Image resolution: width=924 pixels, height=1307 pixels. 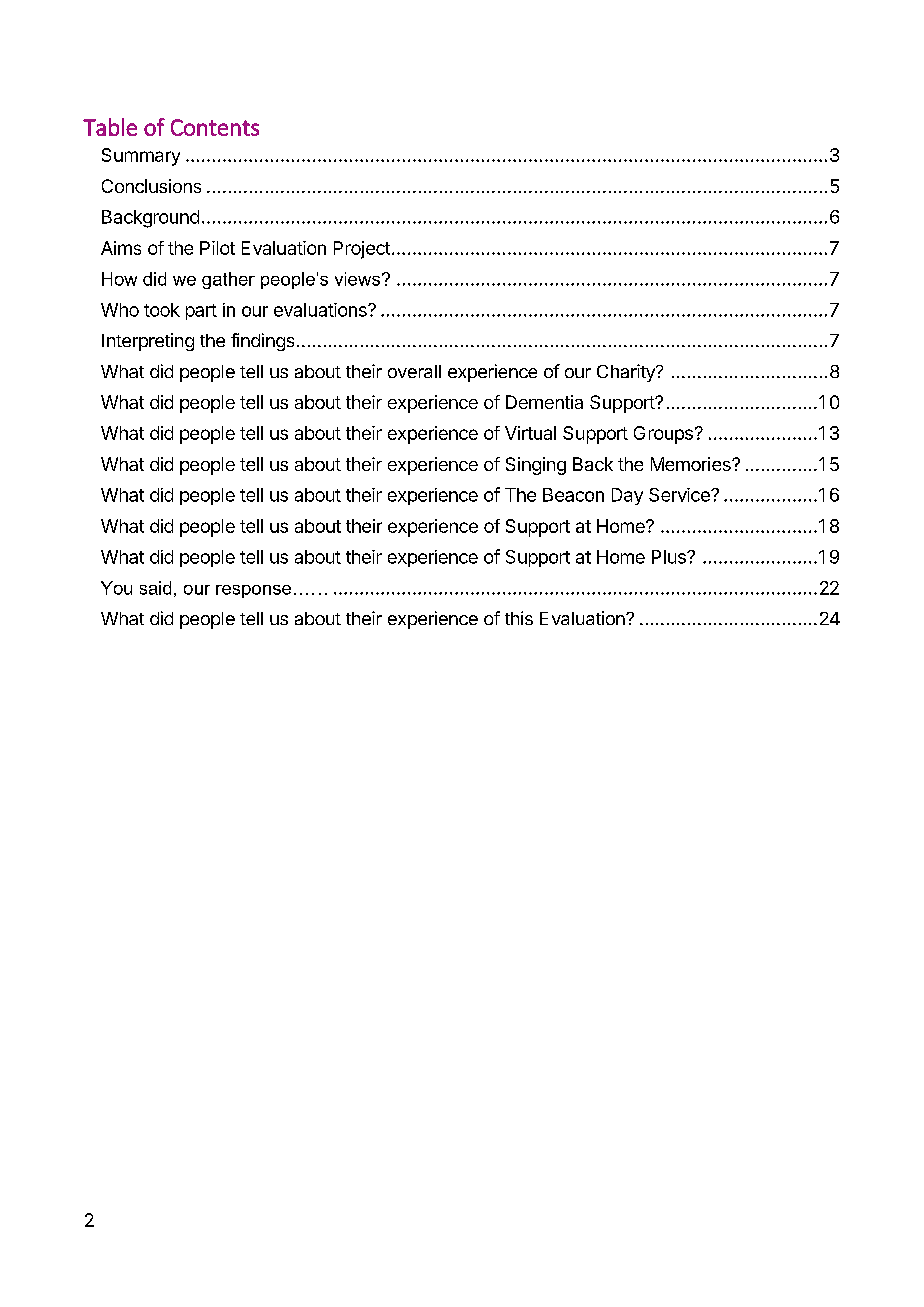 I want to click on views, so click(x=357, y=279).
